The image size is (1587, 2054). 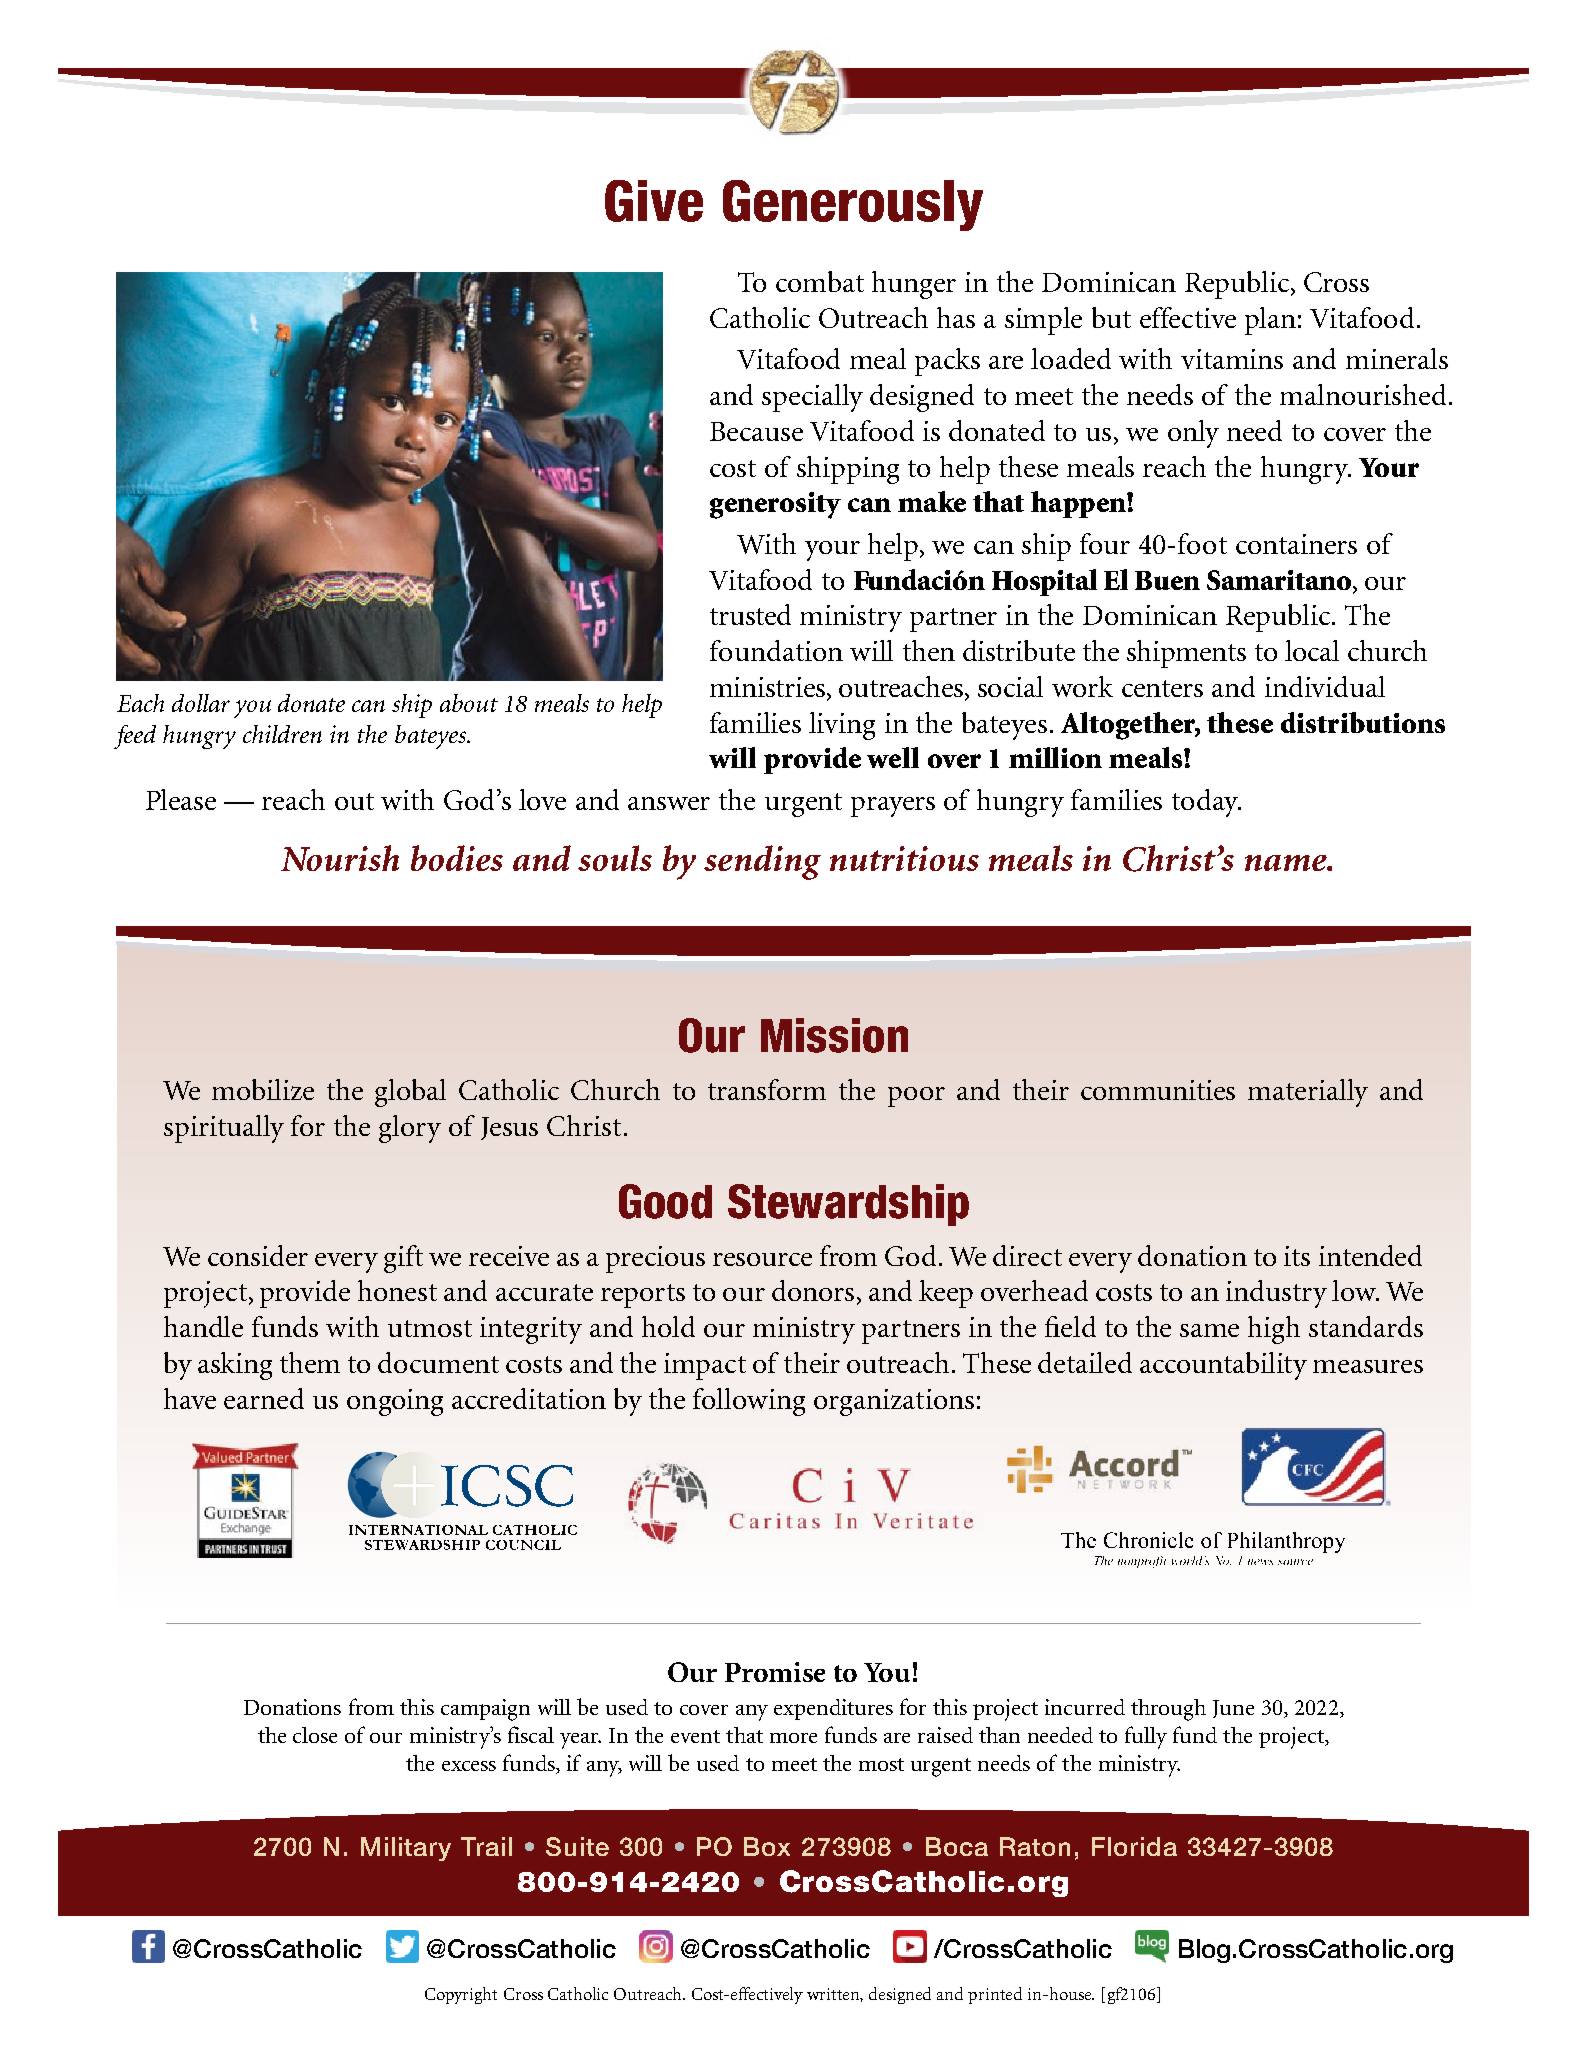 What do you see at coordinates (406, 1849) in the image?
I see `Military` at bounding box center [406, 1849].
